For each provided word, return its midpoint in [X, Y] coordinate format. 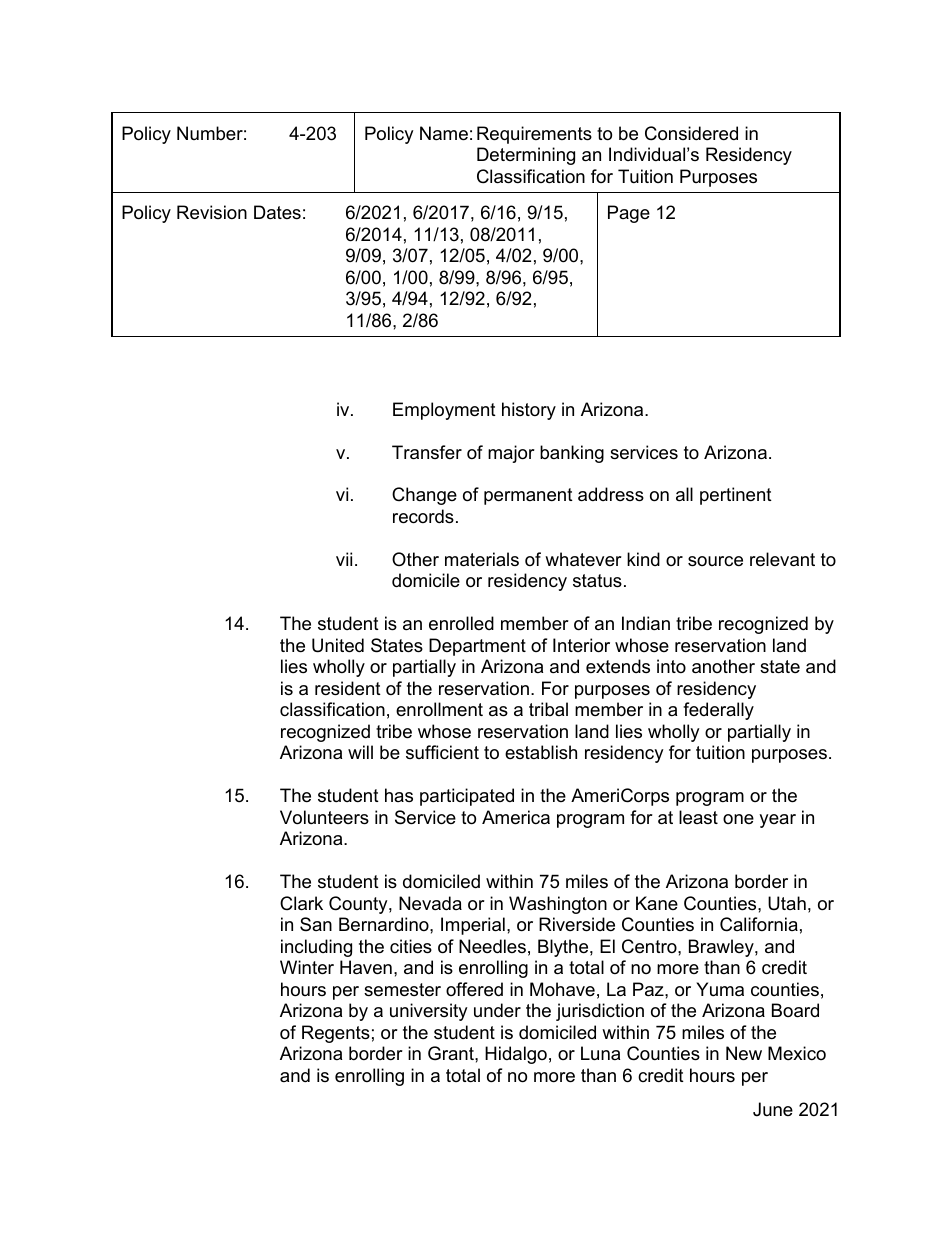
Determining [526, 156]
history [529, 411]
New [744, 1053]
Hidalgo [516, 1055]
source [715, 561]
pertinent [736, 496]
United [338, 645]
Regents [336, 1034]
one [738, 819]
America [516, 817]
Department [477, 647]
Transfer [427, 452]
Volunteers [324, 817]
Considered [691, 133]
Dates [277, 212]
